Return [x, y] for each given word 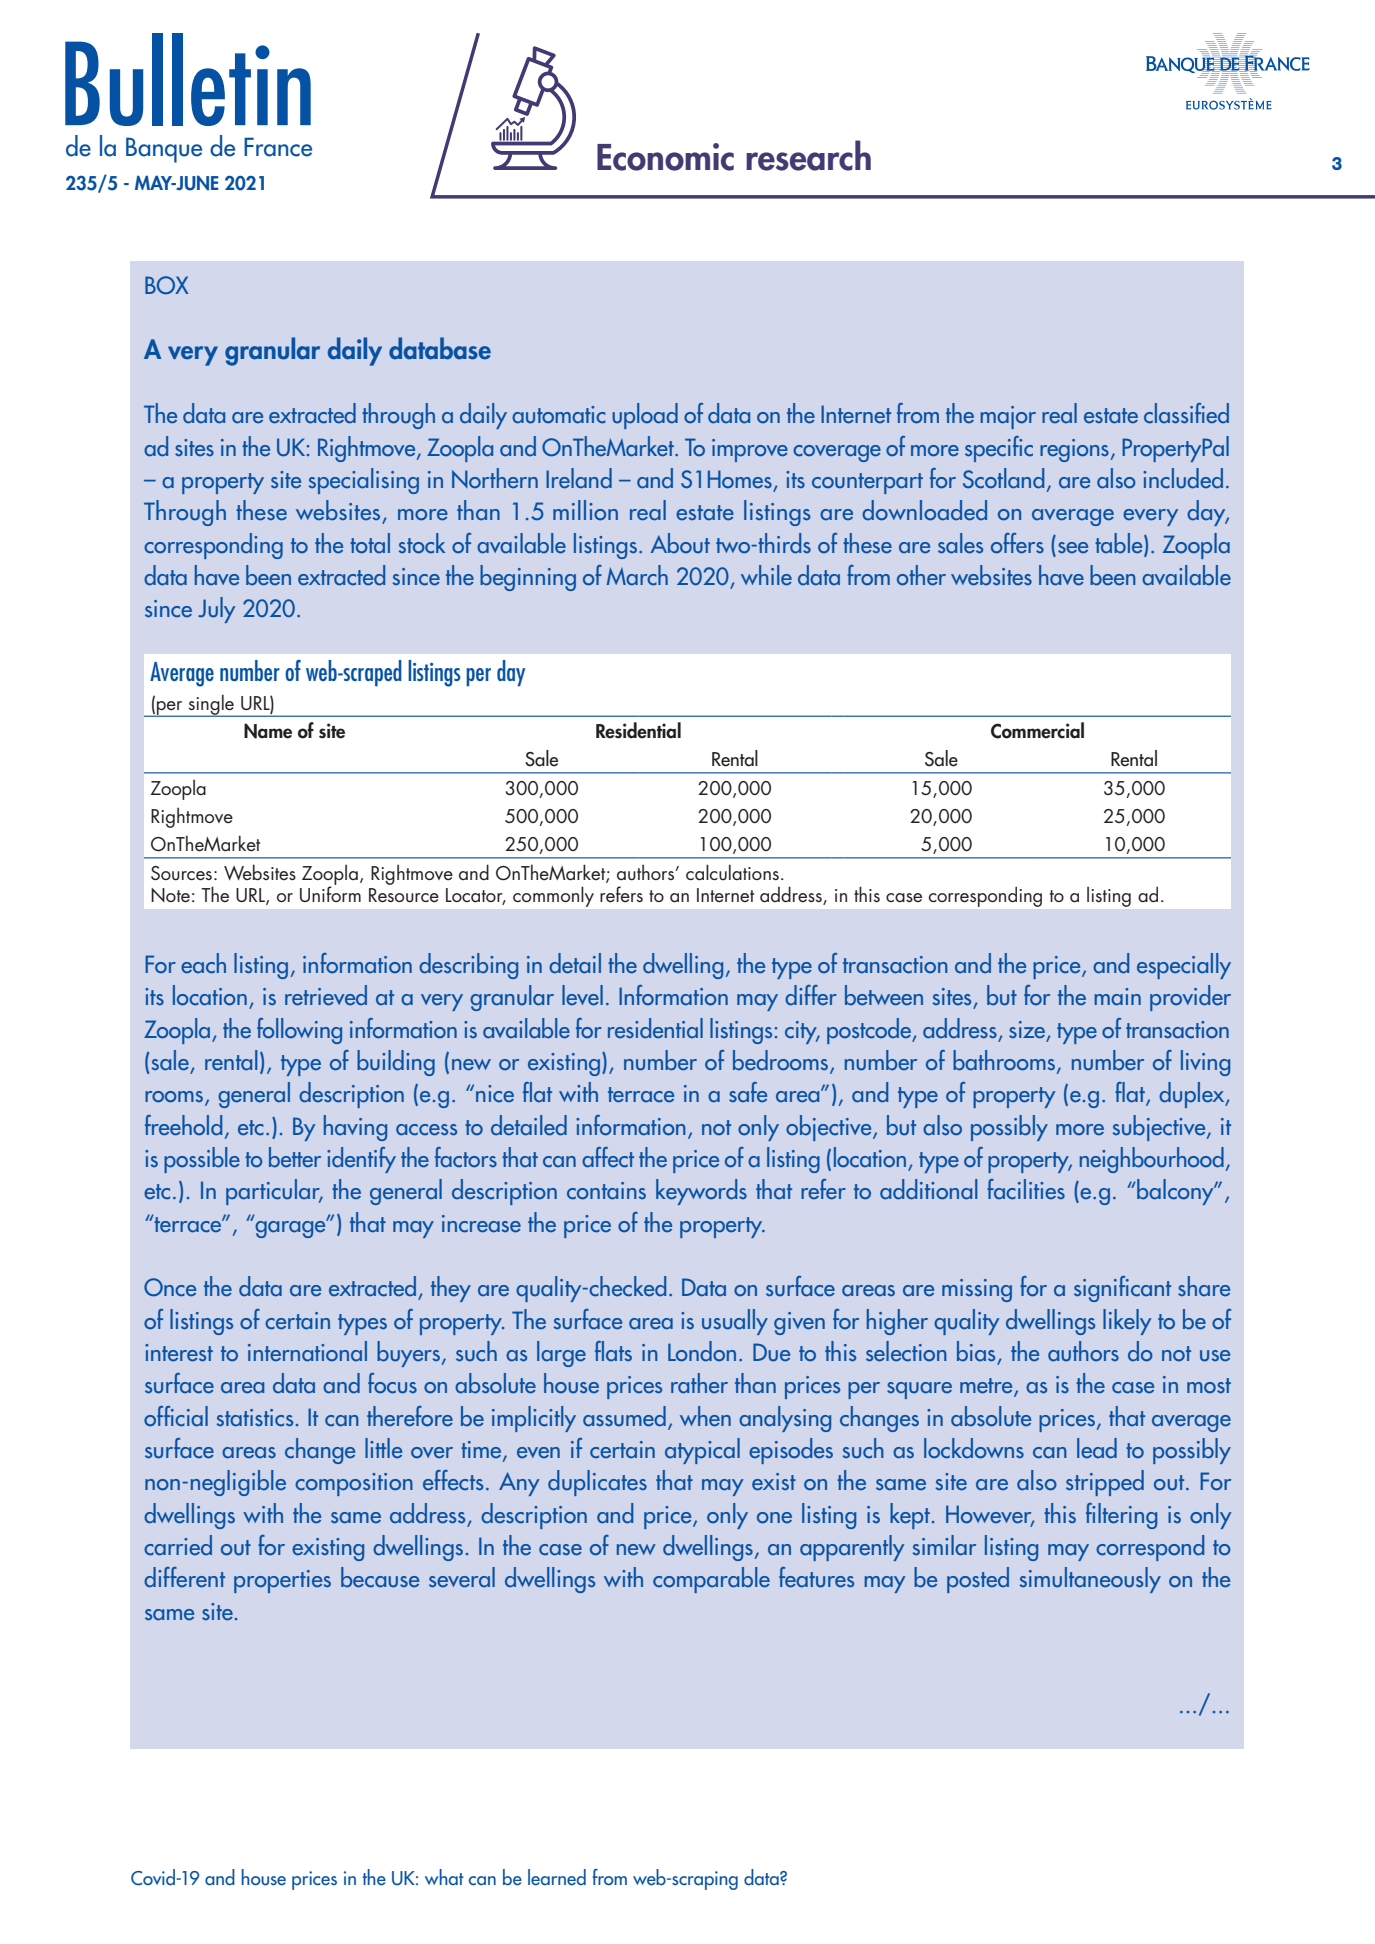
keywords [701, 1192]
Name [268, 731]
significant [1122, 1289]
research [808, 155]
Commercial [1037, 730]
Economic [665, 157]
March [637, 575]
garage [291, 1228]
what [444, 1877]
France [278, 147]
